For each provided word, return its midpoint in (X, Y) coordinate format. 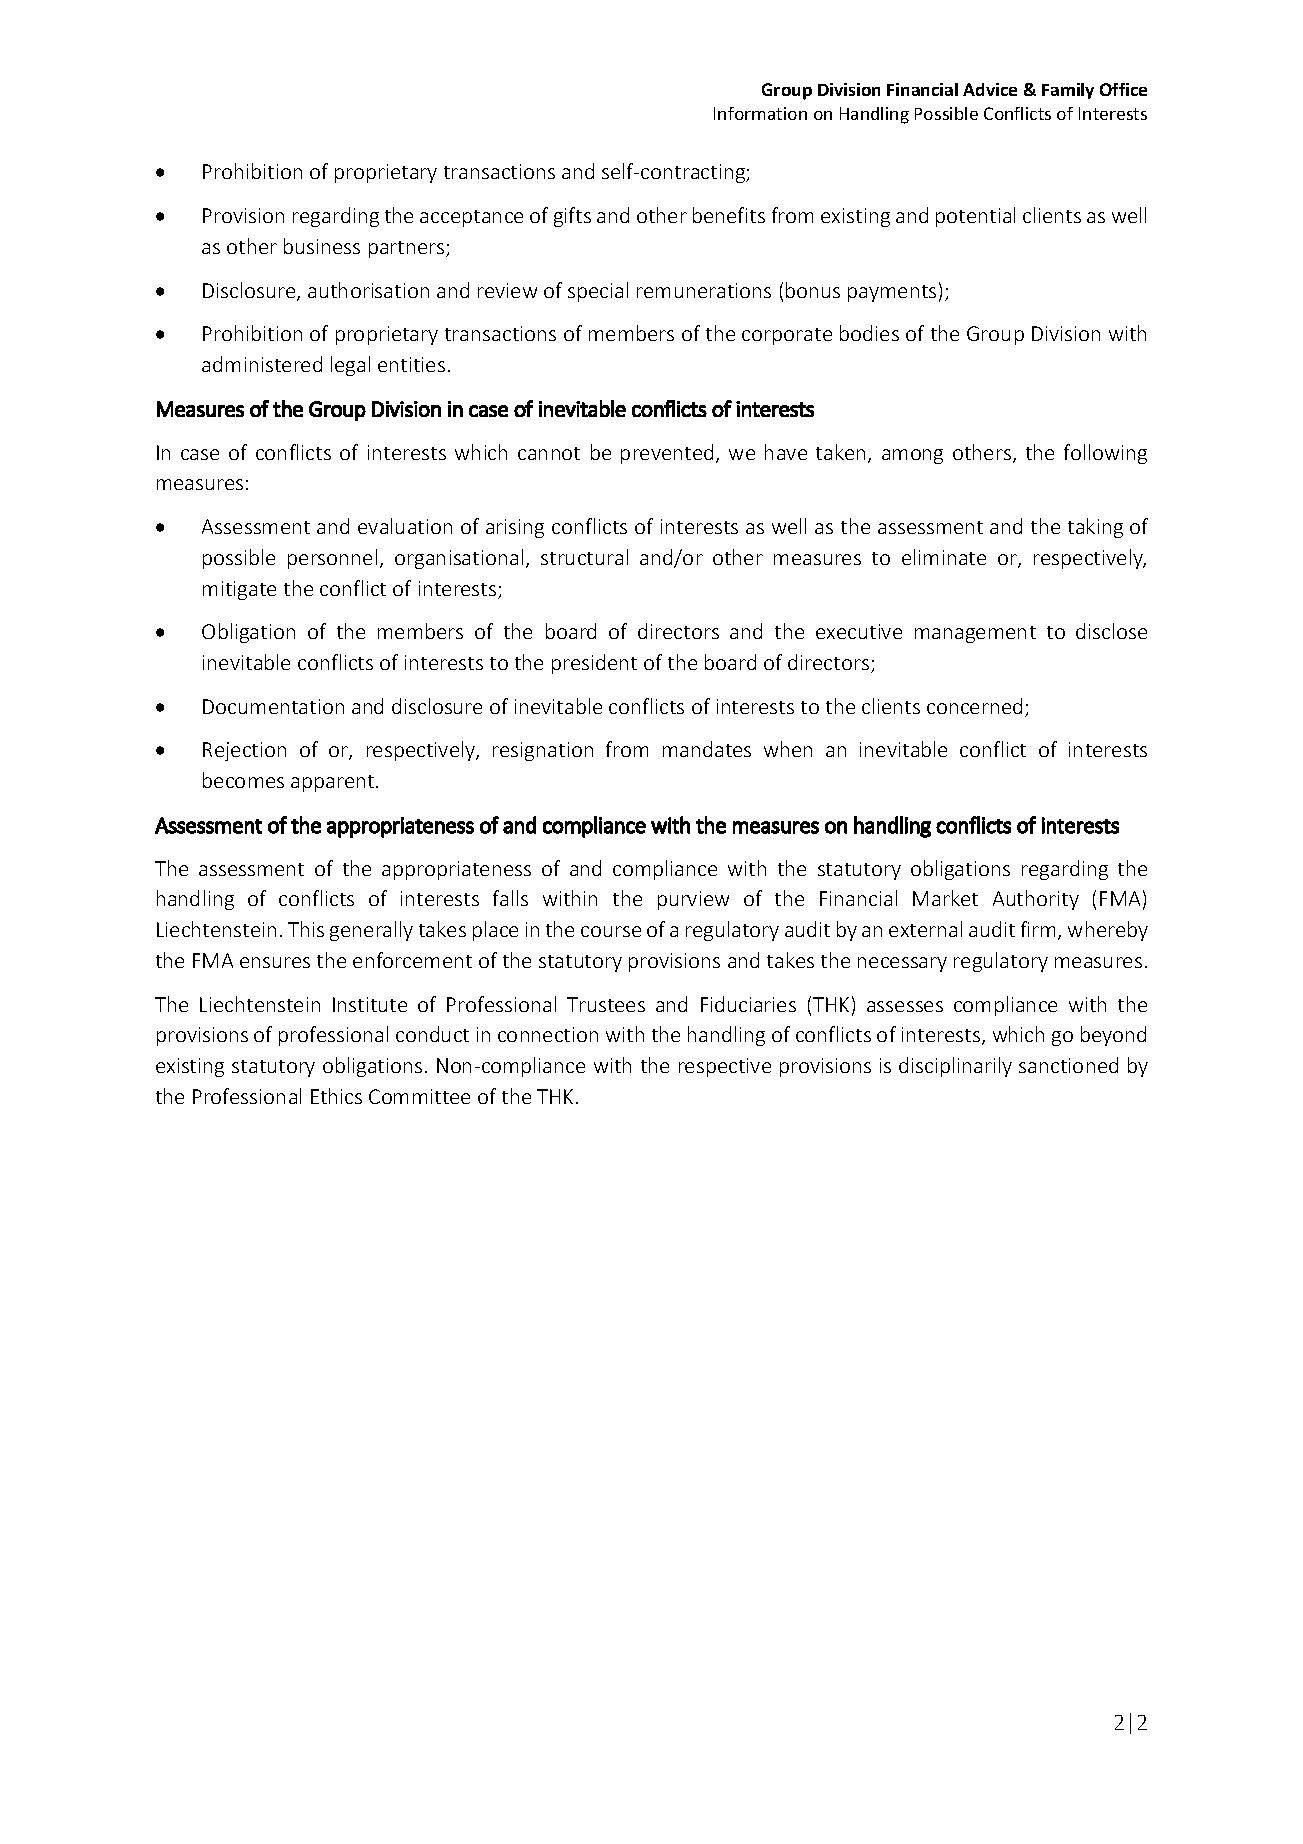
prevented (667, 454)
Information (760, 113)
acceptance (471, 218)
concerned (974, 706)
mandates (707, 749)
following (1105, 454)
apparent (334, 783)
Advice (990, 89)
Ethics (336, 1096)
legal (350, 366)
